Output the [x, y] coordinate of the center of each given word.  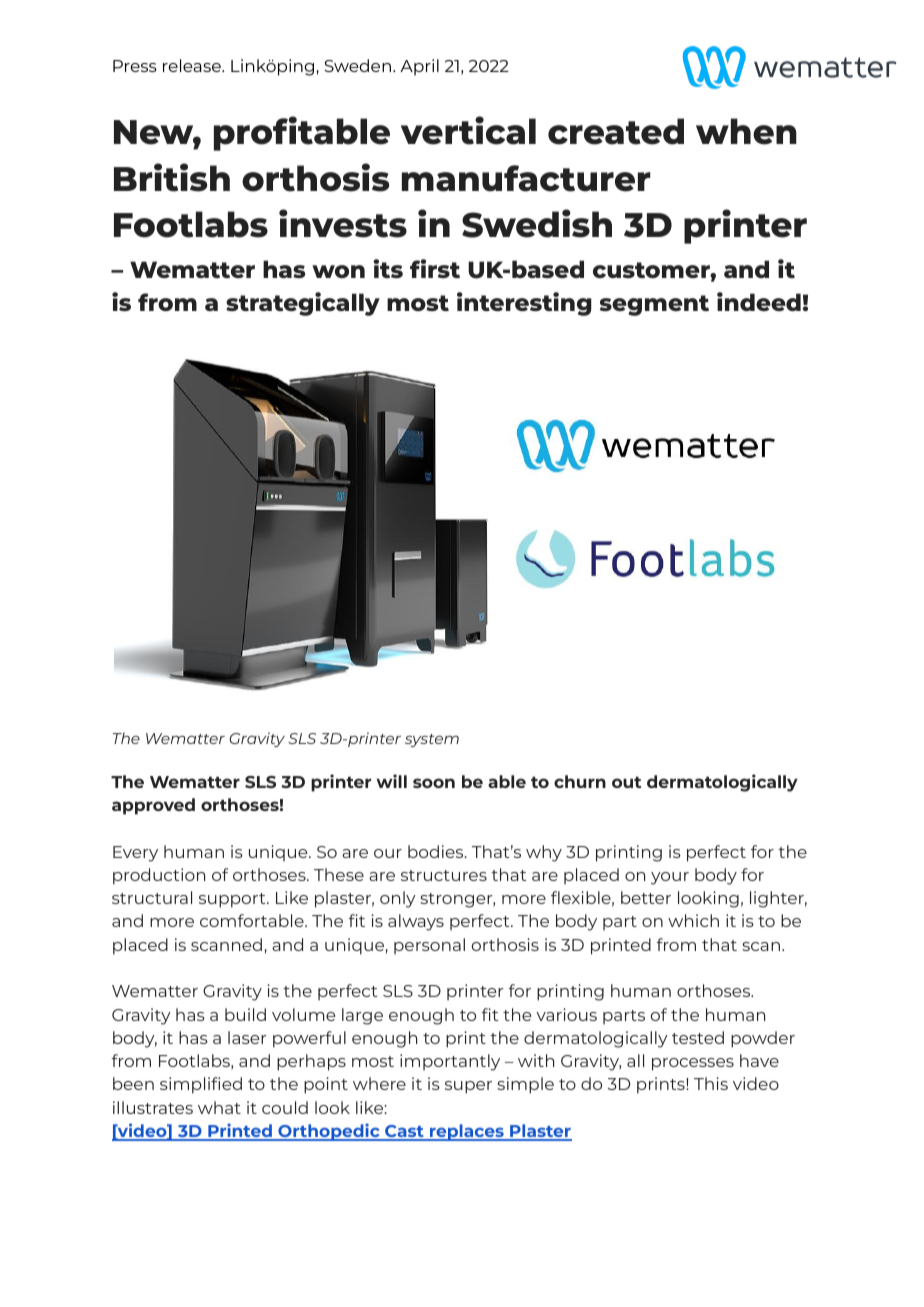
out [626, 782]
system [432, 740]
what [219, 1107]
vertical [468, 130]
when [746, 131]
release [193, 65]
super [468, 1087]
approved [153, 806]
